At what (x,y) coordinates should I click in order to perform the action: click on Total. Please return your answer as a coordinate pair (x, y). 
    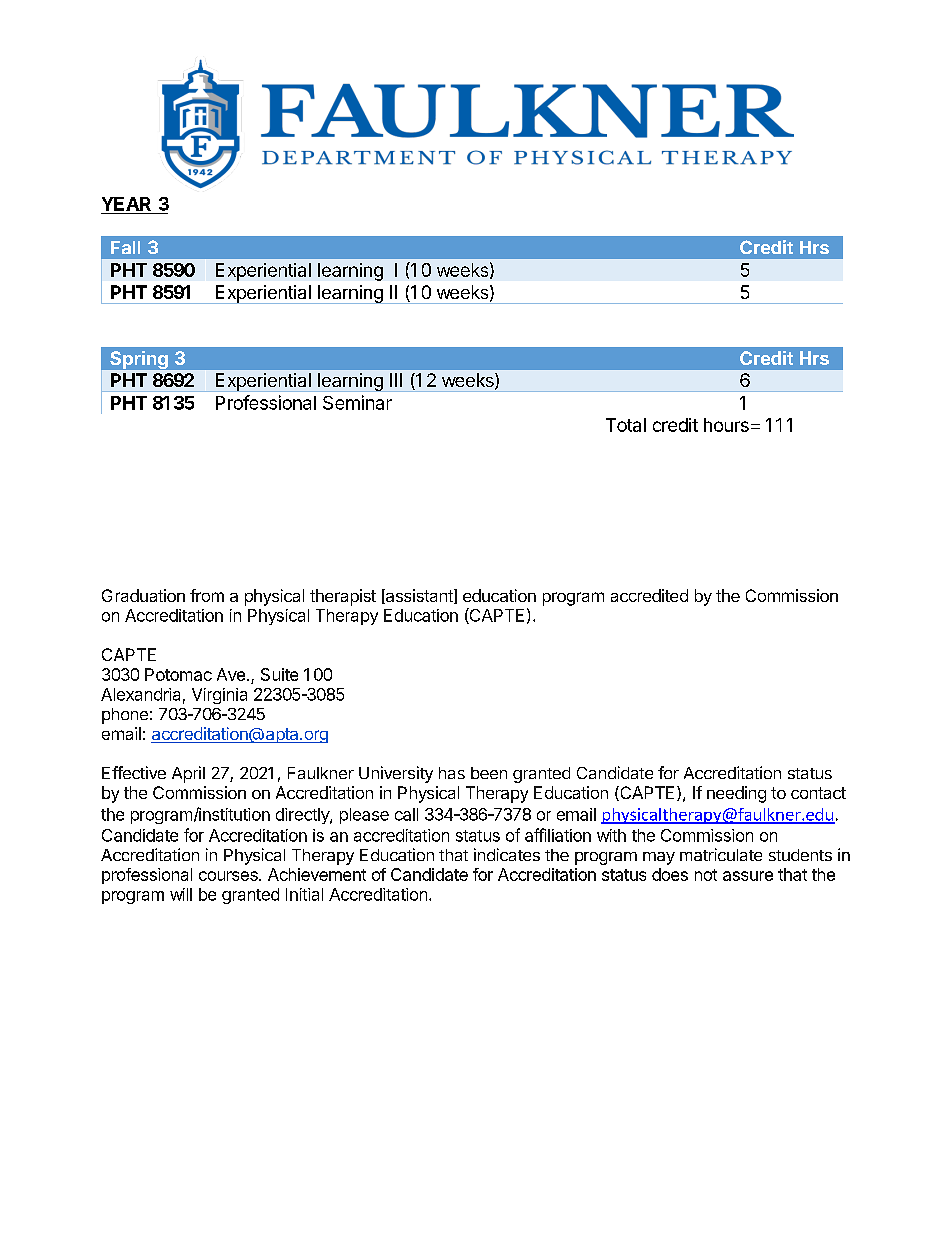
    Looking at the image, I should click on (626, 425).
